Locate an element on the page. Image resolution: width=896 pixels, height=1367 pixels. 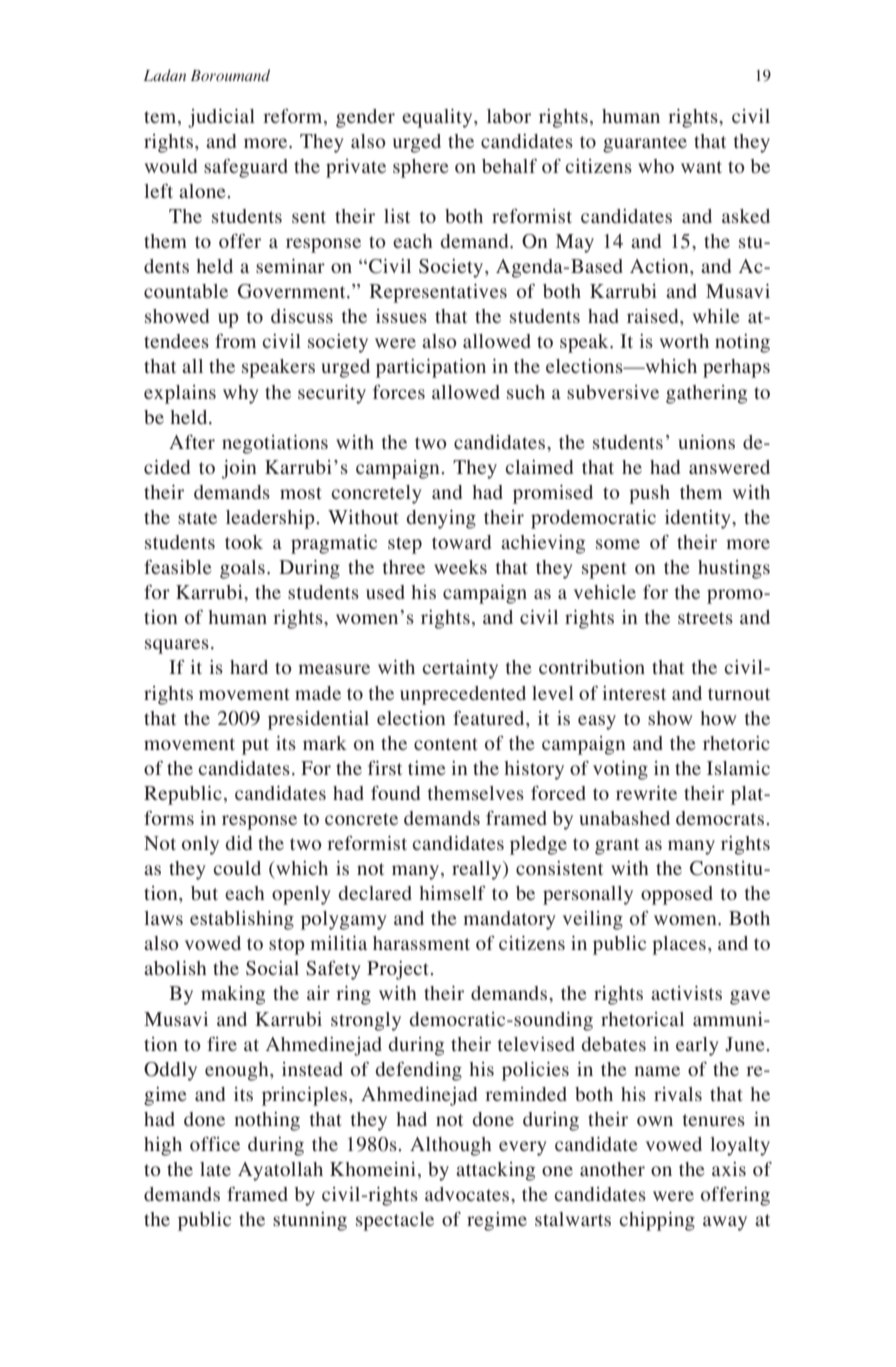
interest is located at coordinates (634, 693).
